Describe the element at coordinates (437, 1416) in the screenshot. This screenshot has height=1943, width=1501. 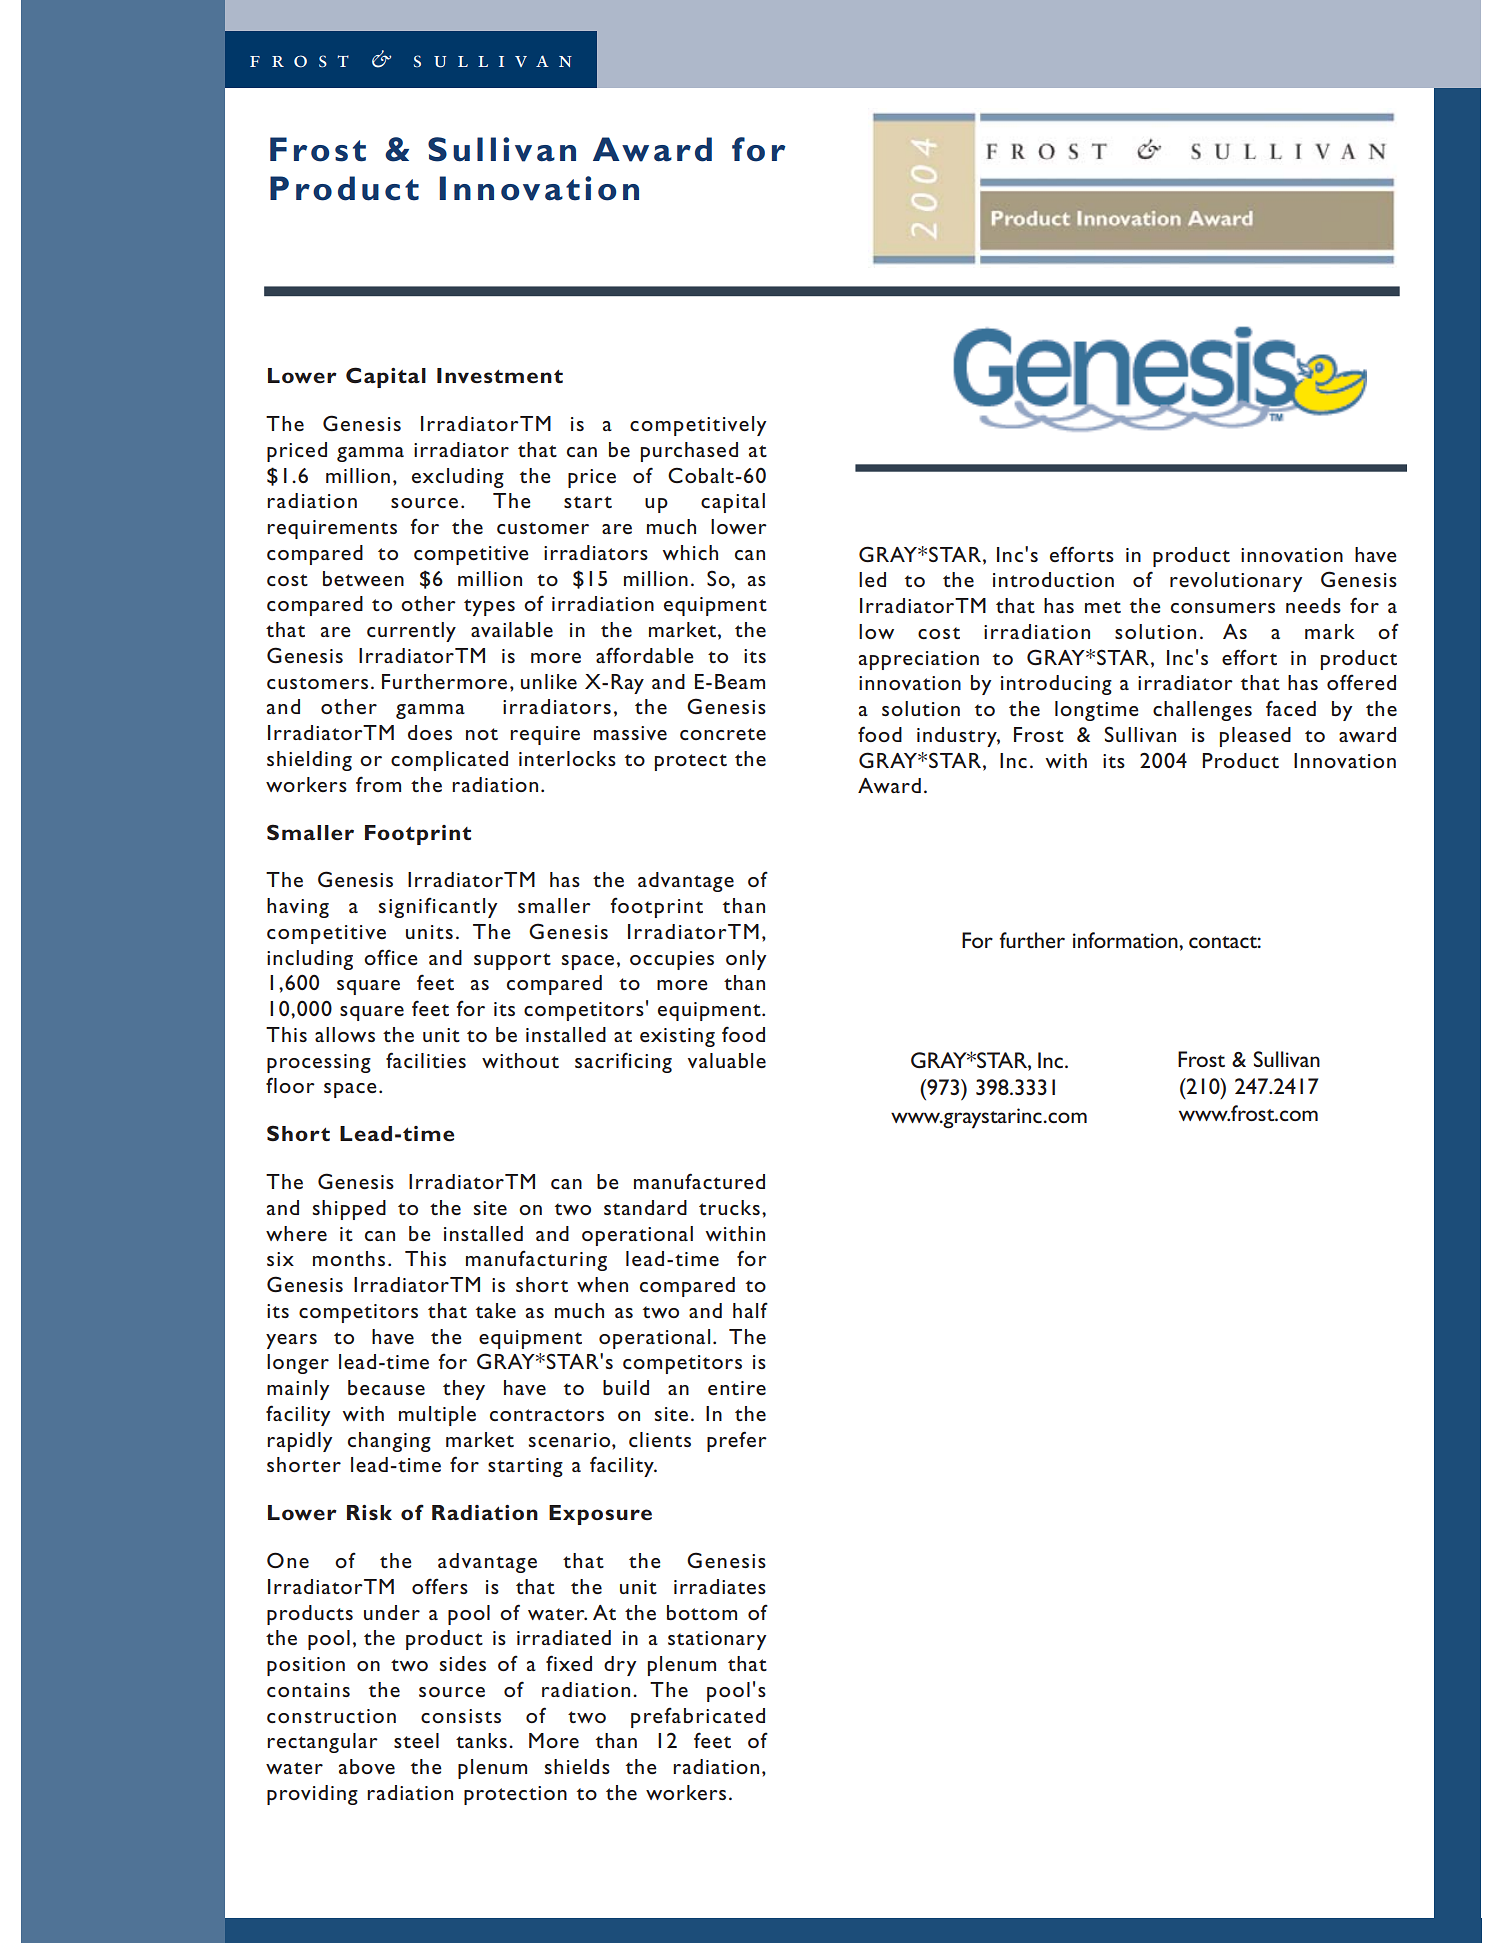
I see `multiple` at that location.
